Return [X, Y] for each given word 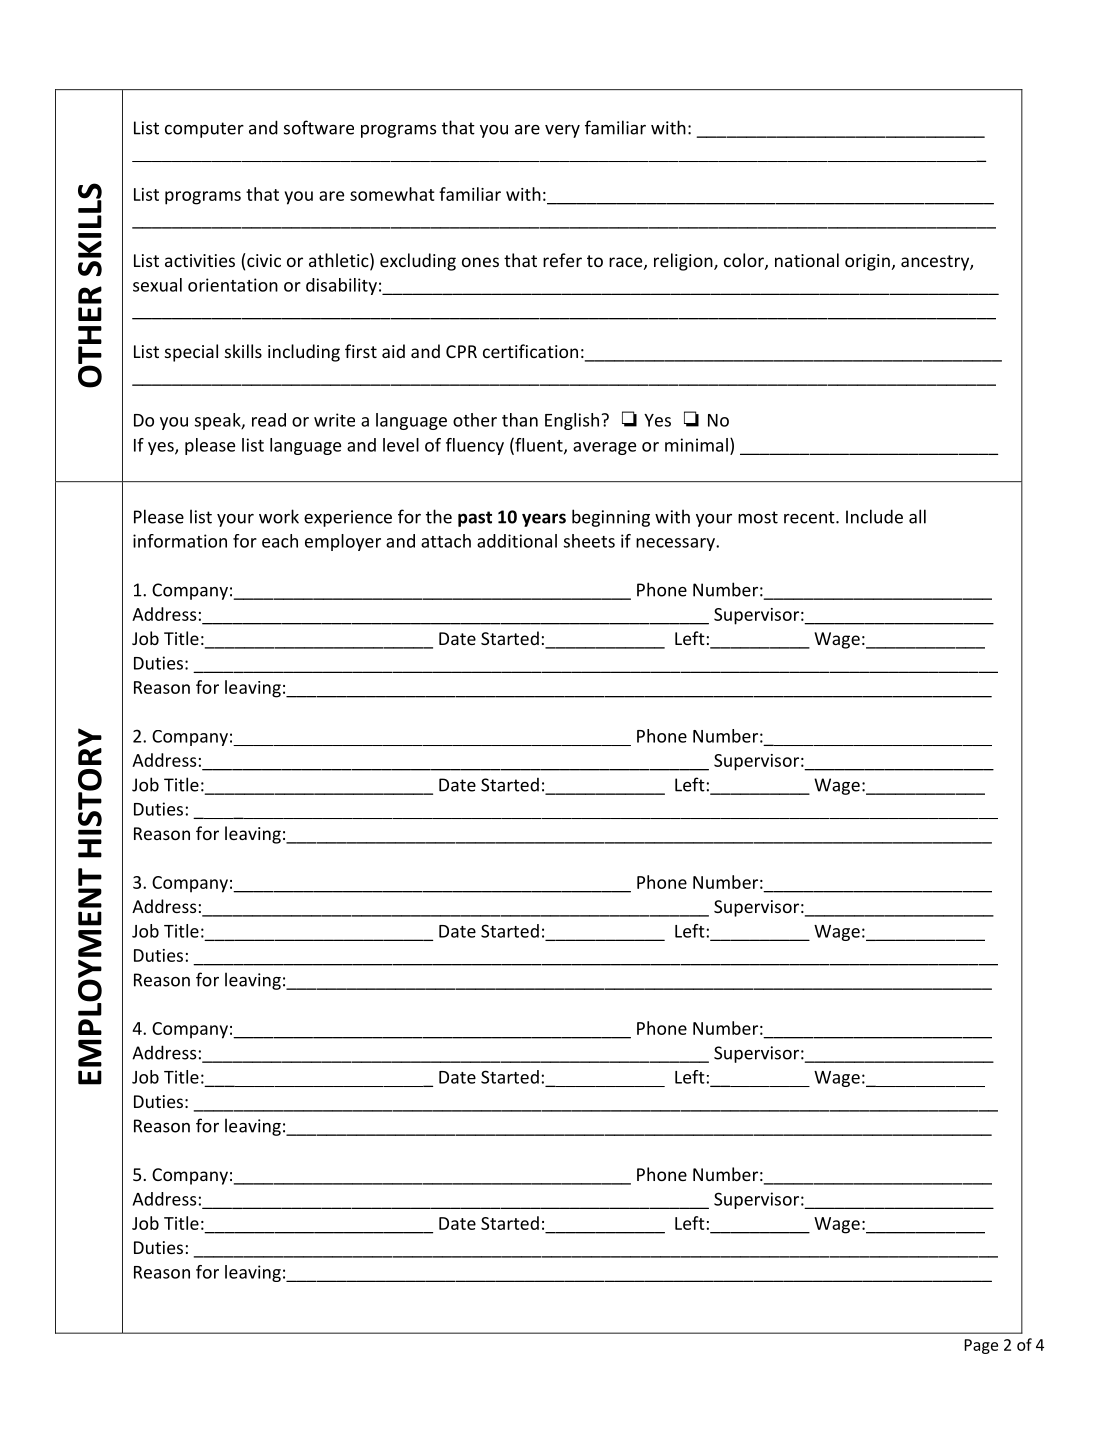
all [917, 516]
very [562, 131]
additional [517, 541]
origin [867, 262]
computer [204, 130]
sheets [589, 541]
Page [981, 1346]
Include [874, 516]
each [280, 541]
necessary [676, 544]
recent [810, 517]
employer [343, 542]
